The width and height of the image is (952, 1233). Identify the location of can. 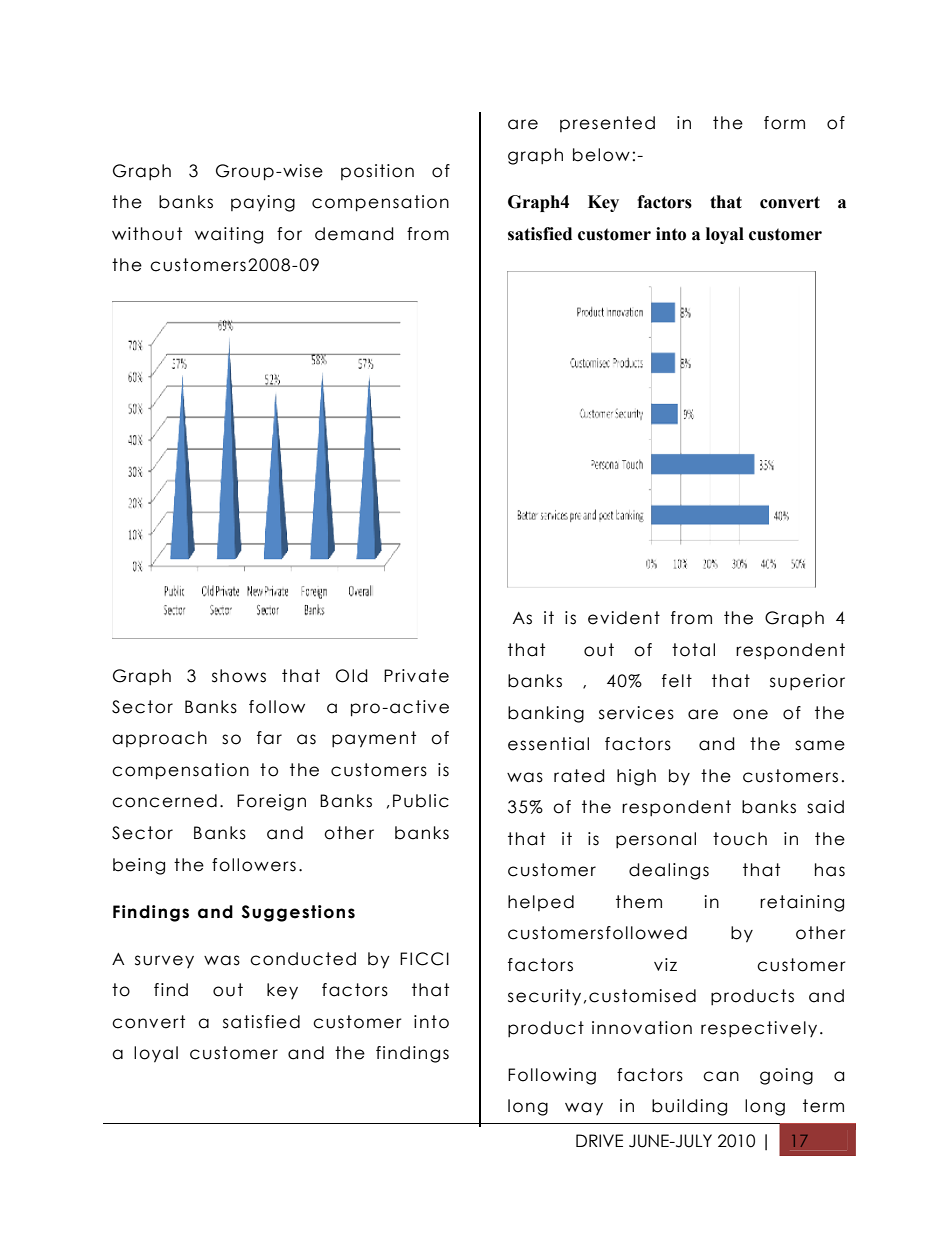
(721, 1076).
